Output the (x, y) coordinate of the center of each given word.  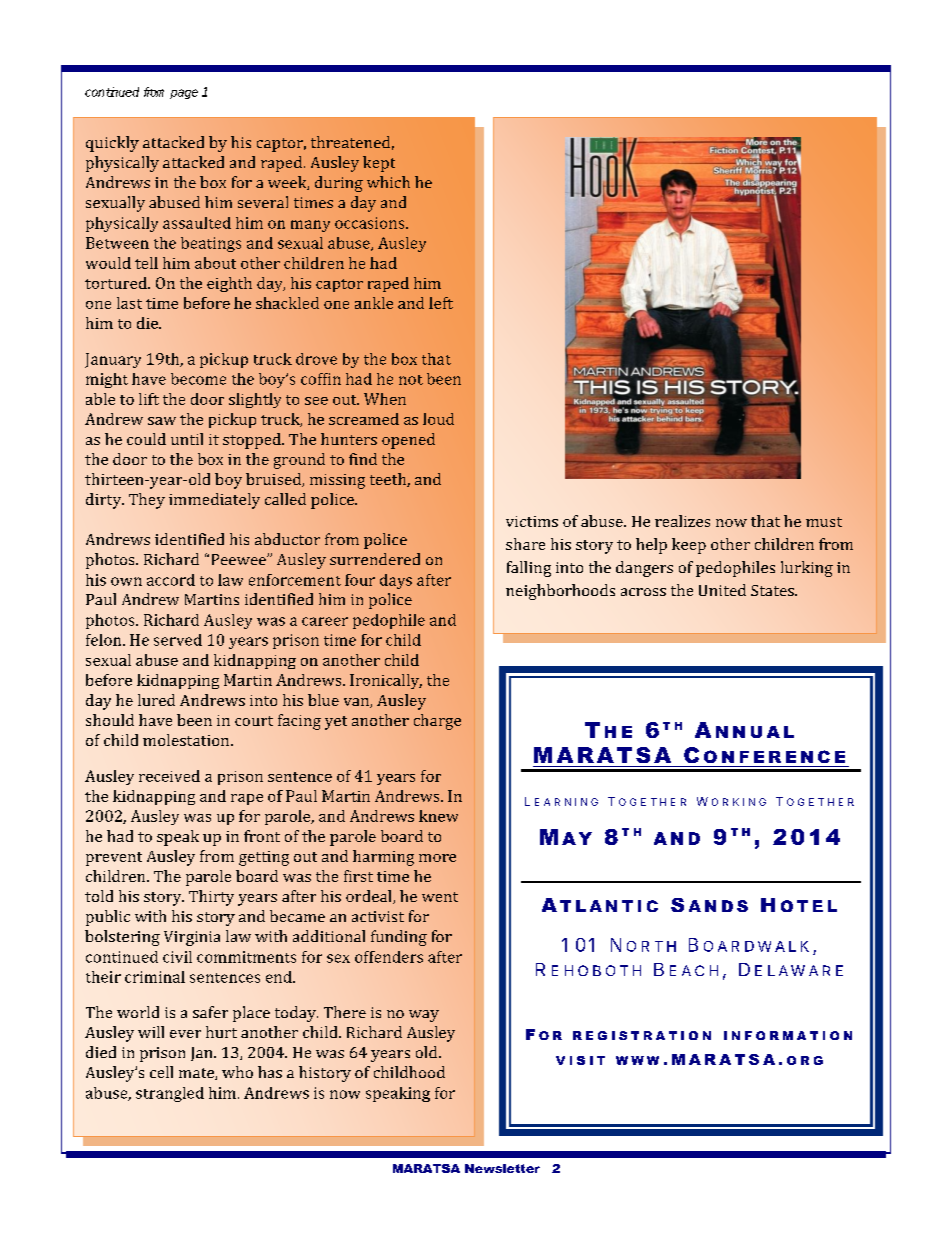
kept (379, 164)
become (198, 379)
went (440, 897)
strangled (170, 1094)
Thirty (211, 898)
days (396, 581)
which (388, 182)
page (184, 94)
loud (438, 419)
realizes (682, 521)
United (722, 590)
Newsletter (502, 1168)
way (424, 1016)
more (437, 858)
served (178, 640)
